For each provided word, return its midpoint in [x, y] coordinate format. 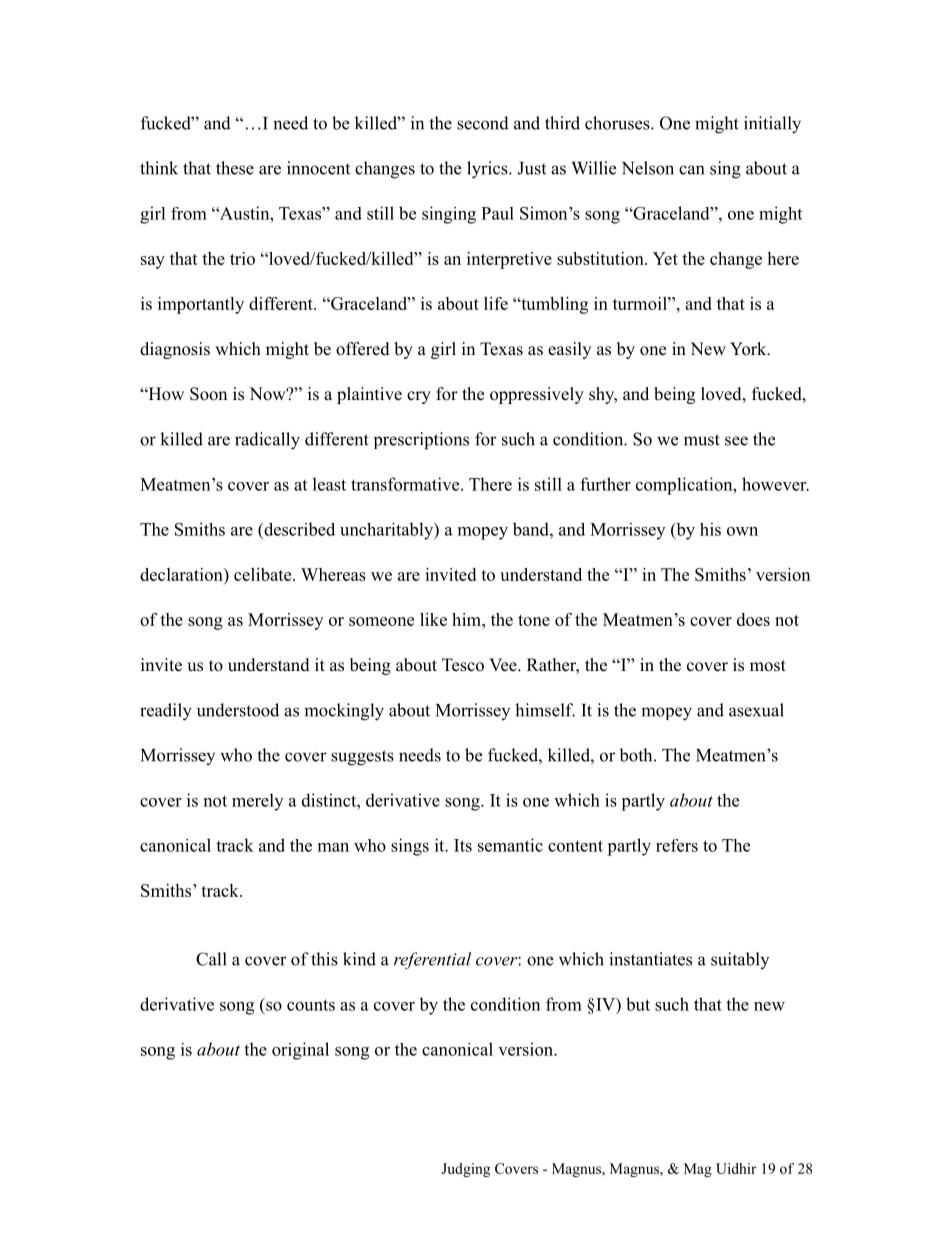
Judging [465, 1170]
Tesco [463, 665]
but [638, 1004]
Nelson [648, 168]
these [235, 168]
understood [238, 710]
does [753, 619]
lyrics [488, 170]
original [300, 1051]
